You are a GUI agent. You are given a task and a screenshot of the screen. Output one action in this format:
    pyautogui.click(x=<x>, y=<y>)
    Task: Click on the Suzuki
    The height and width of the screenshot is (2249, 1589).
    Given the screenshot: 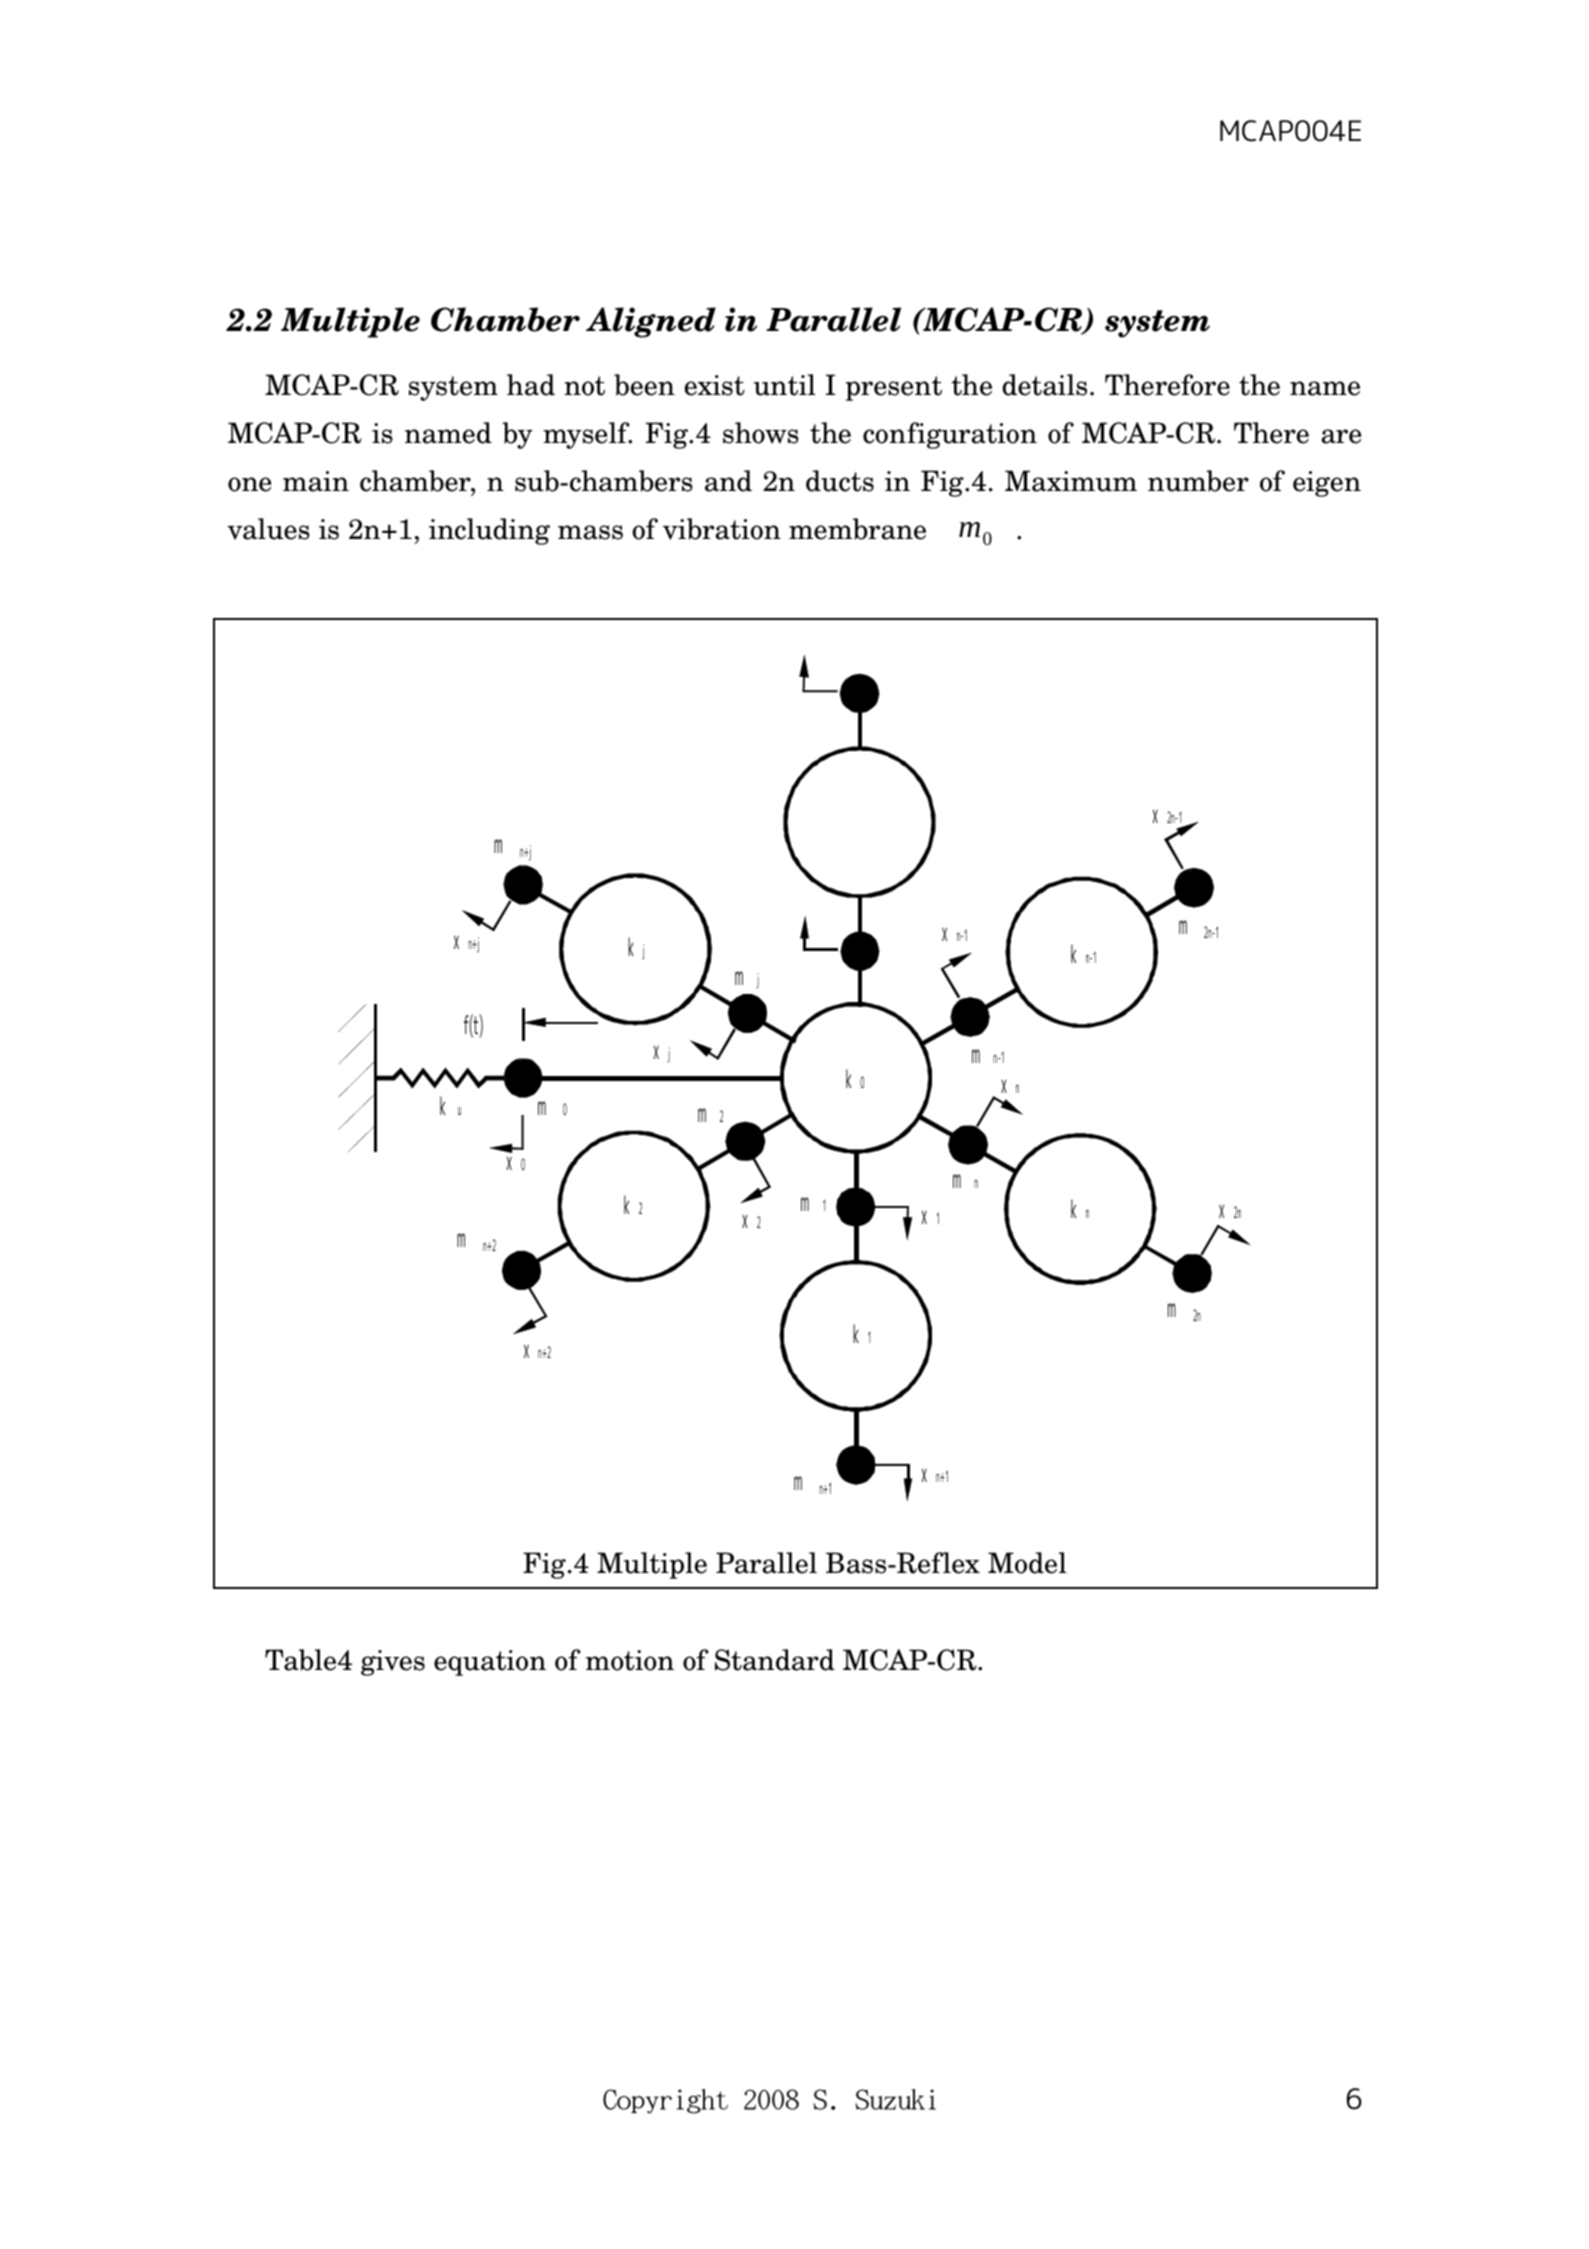 What is the action you would take?
    pyautogui.click(x=895, y=2099)
